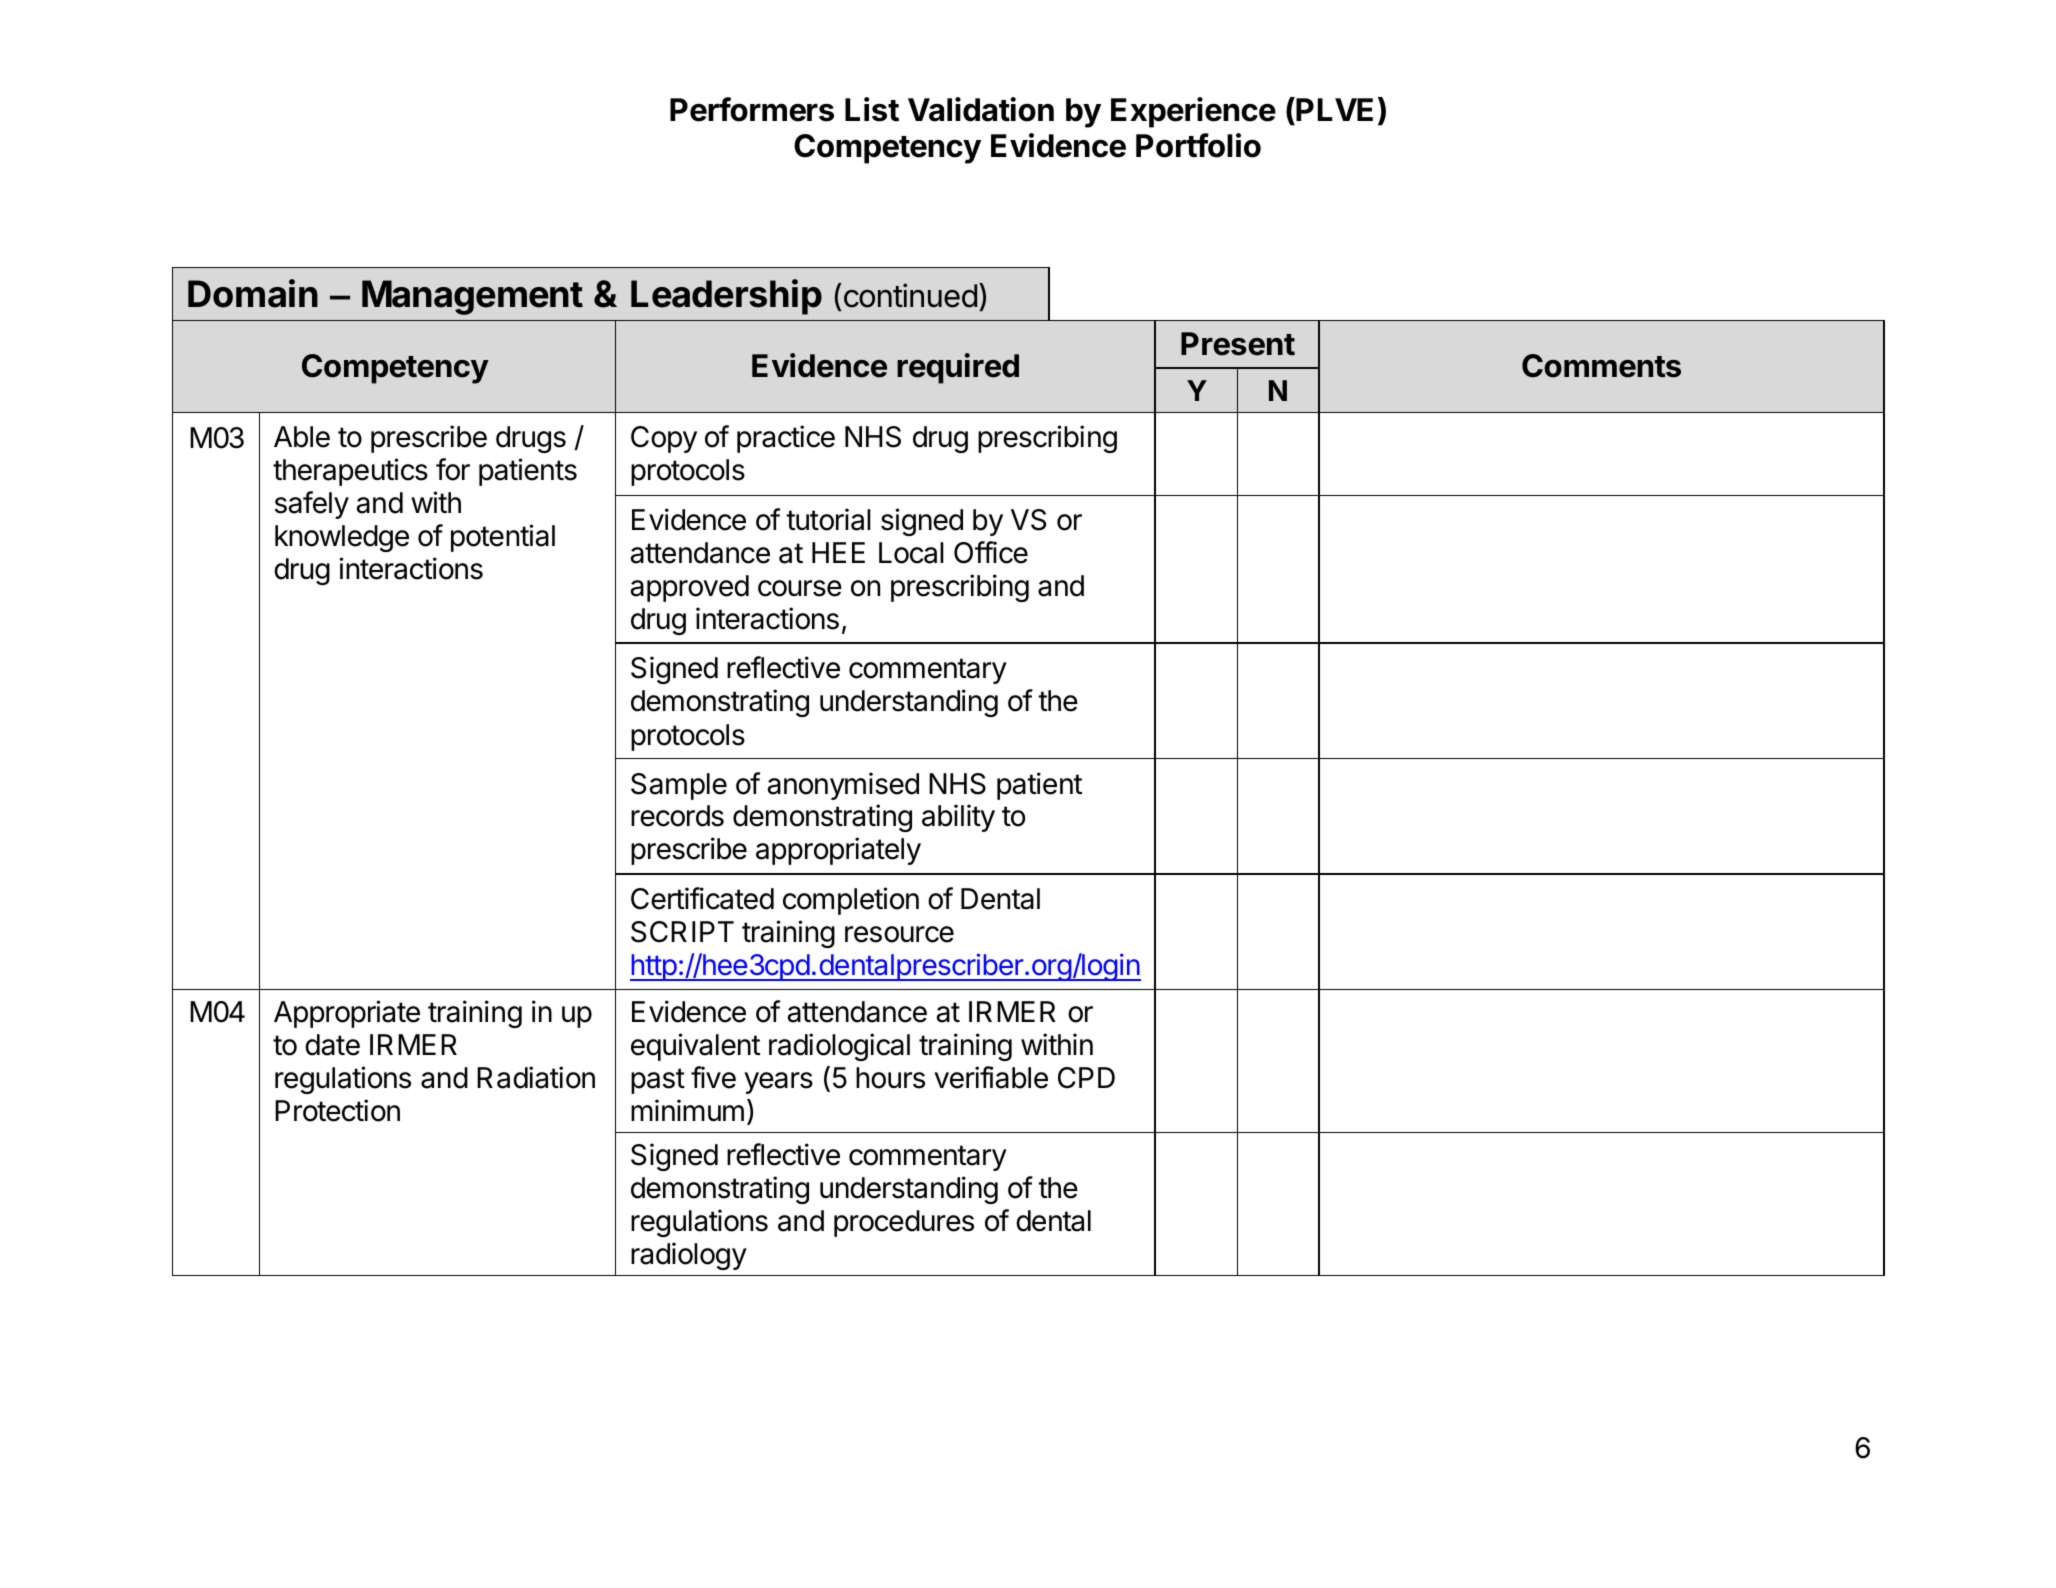 The image size is (2056, 1588). I want to click on procedures, so click(904, 1223).
